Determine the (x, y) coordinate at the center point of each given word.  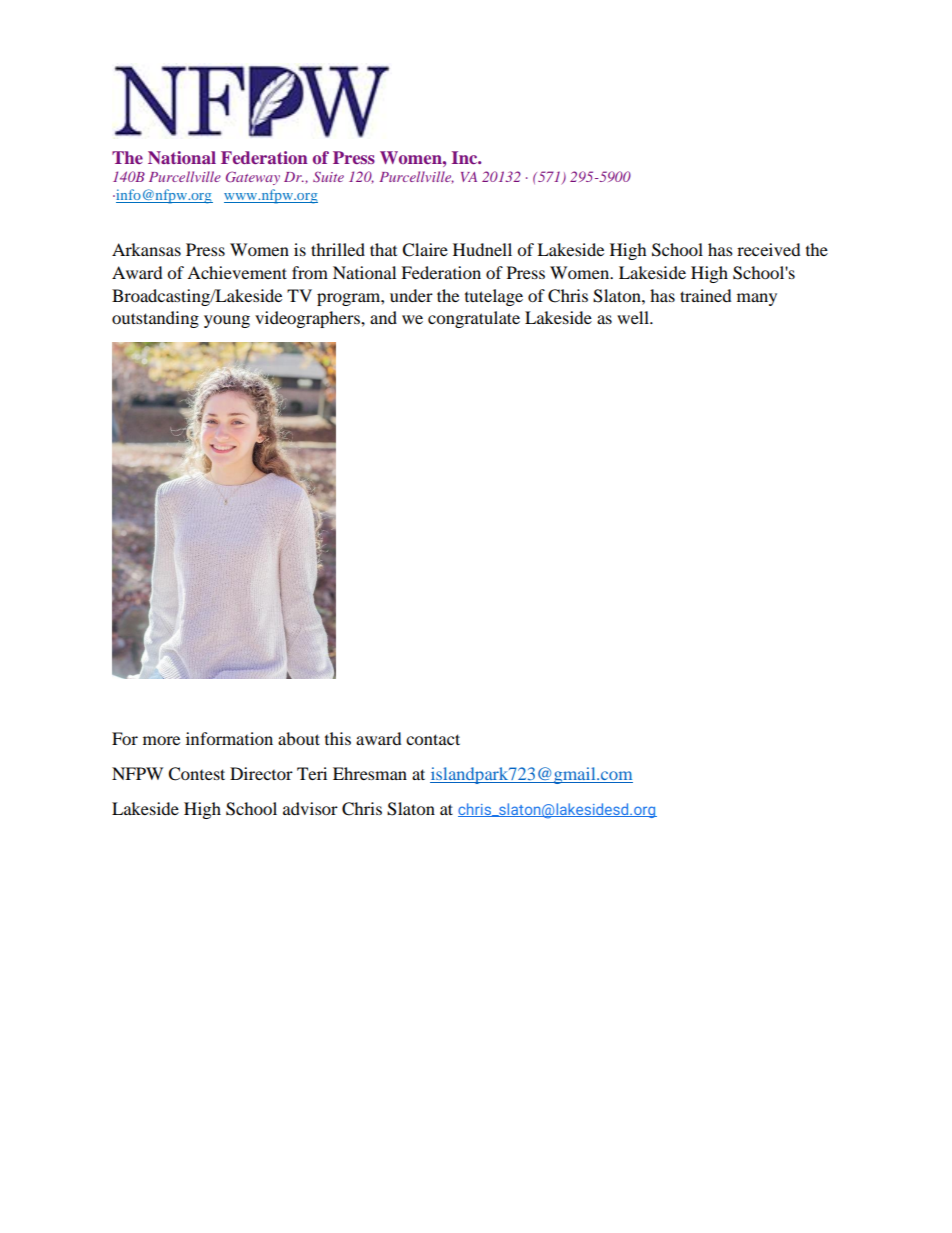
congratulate (474, 319)
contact (433, 739)
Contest (196, 774)
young (227, 321)
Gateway (253, 178)
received (769, 249)
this (338, 738)
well (634, 317)
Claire (425, 250)
